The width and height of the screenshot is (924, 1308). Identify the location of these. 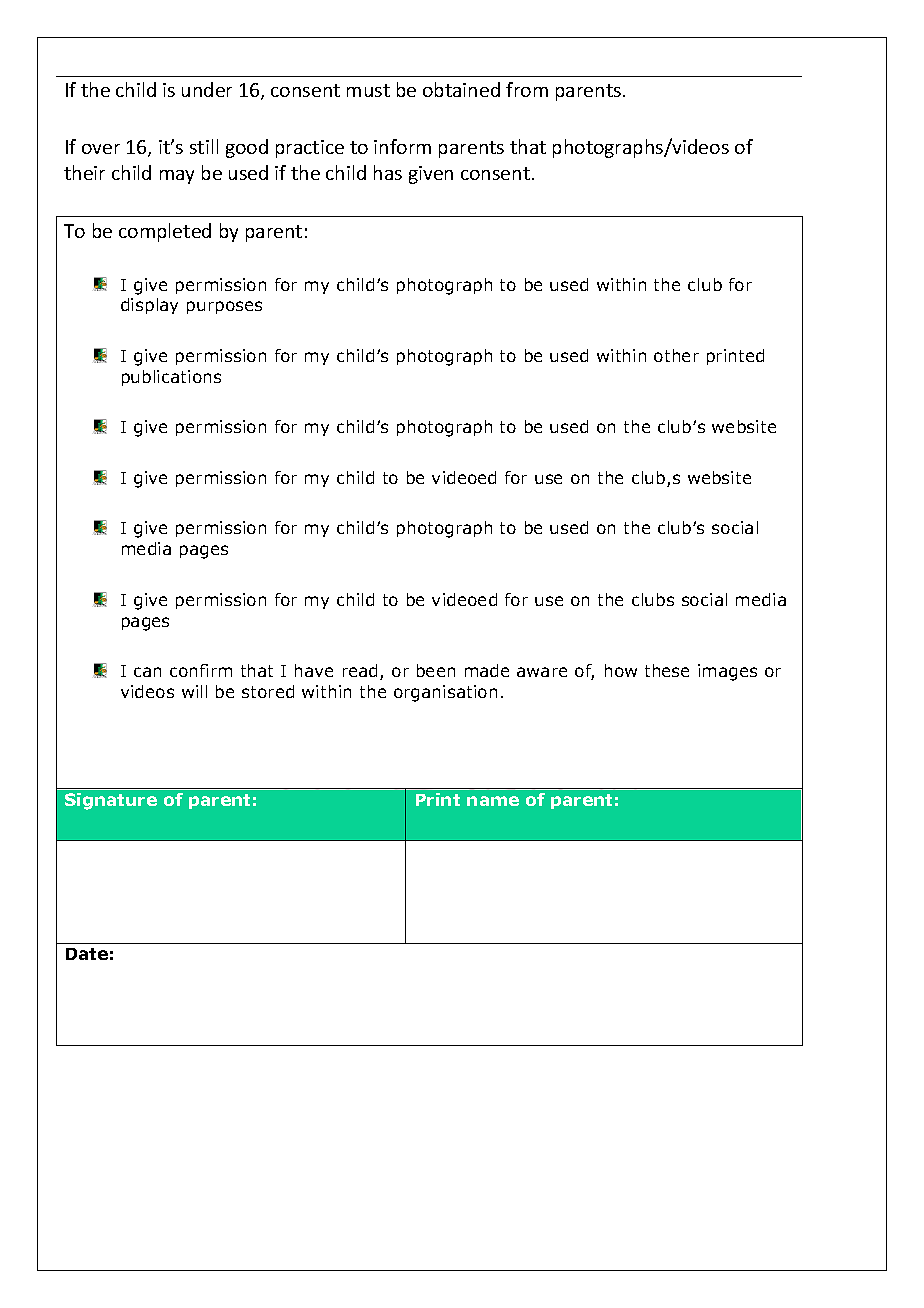
(667, 670).
